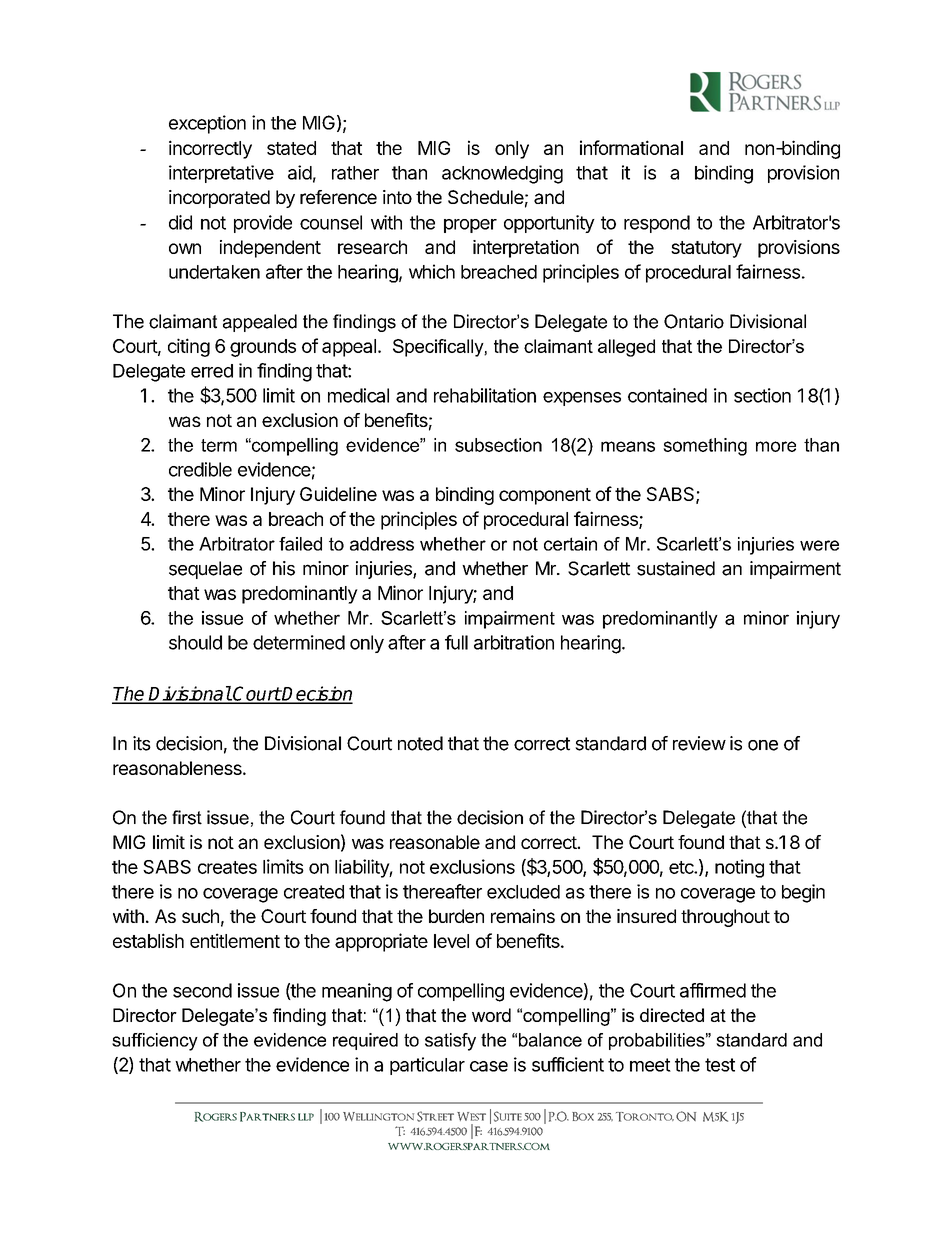 This screenshot has width=952, height=1233. I want to click on interpretative, so click(221, 174).
